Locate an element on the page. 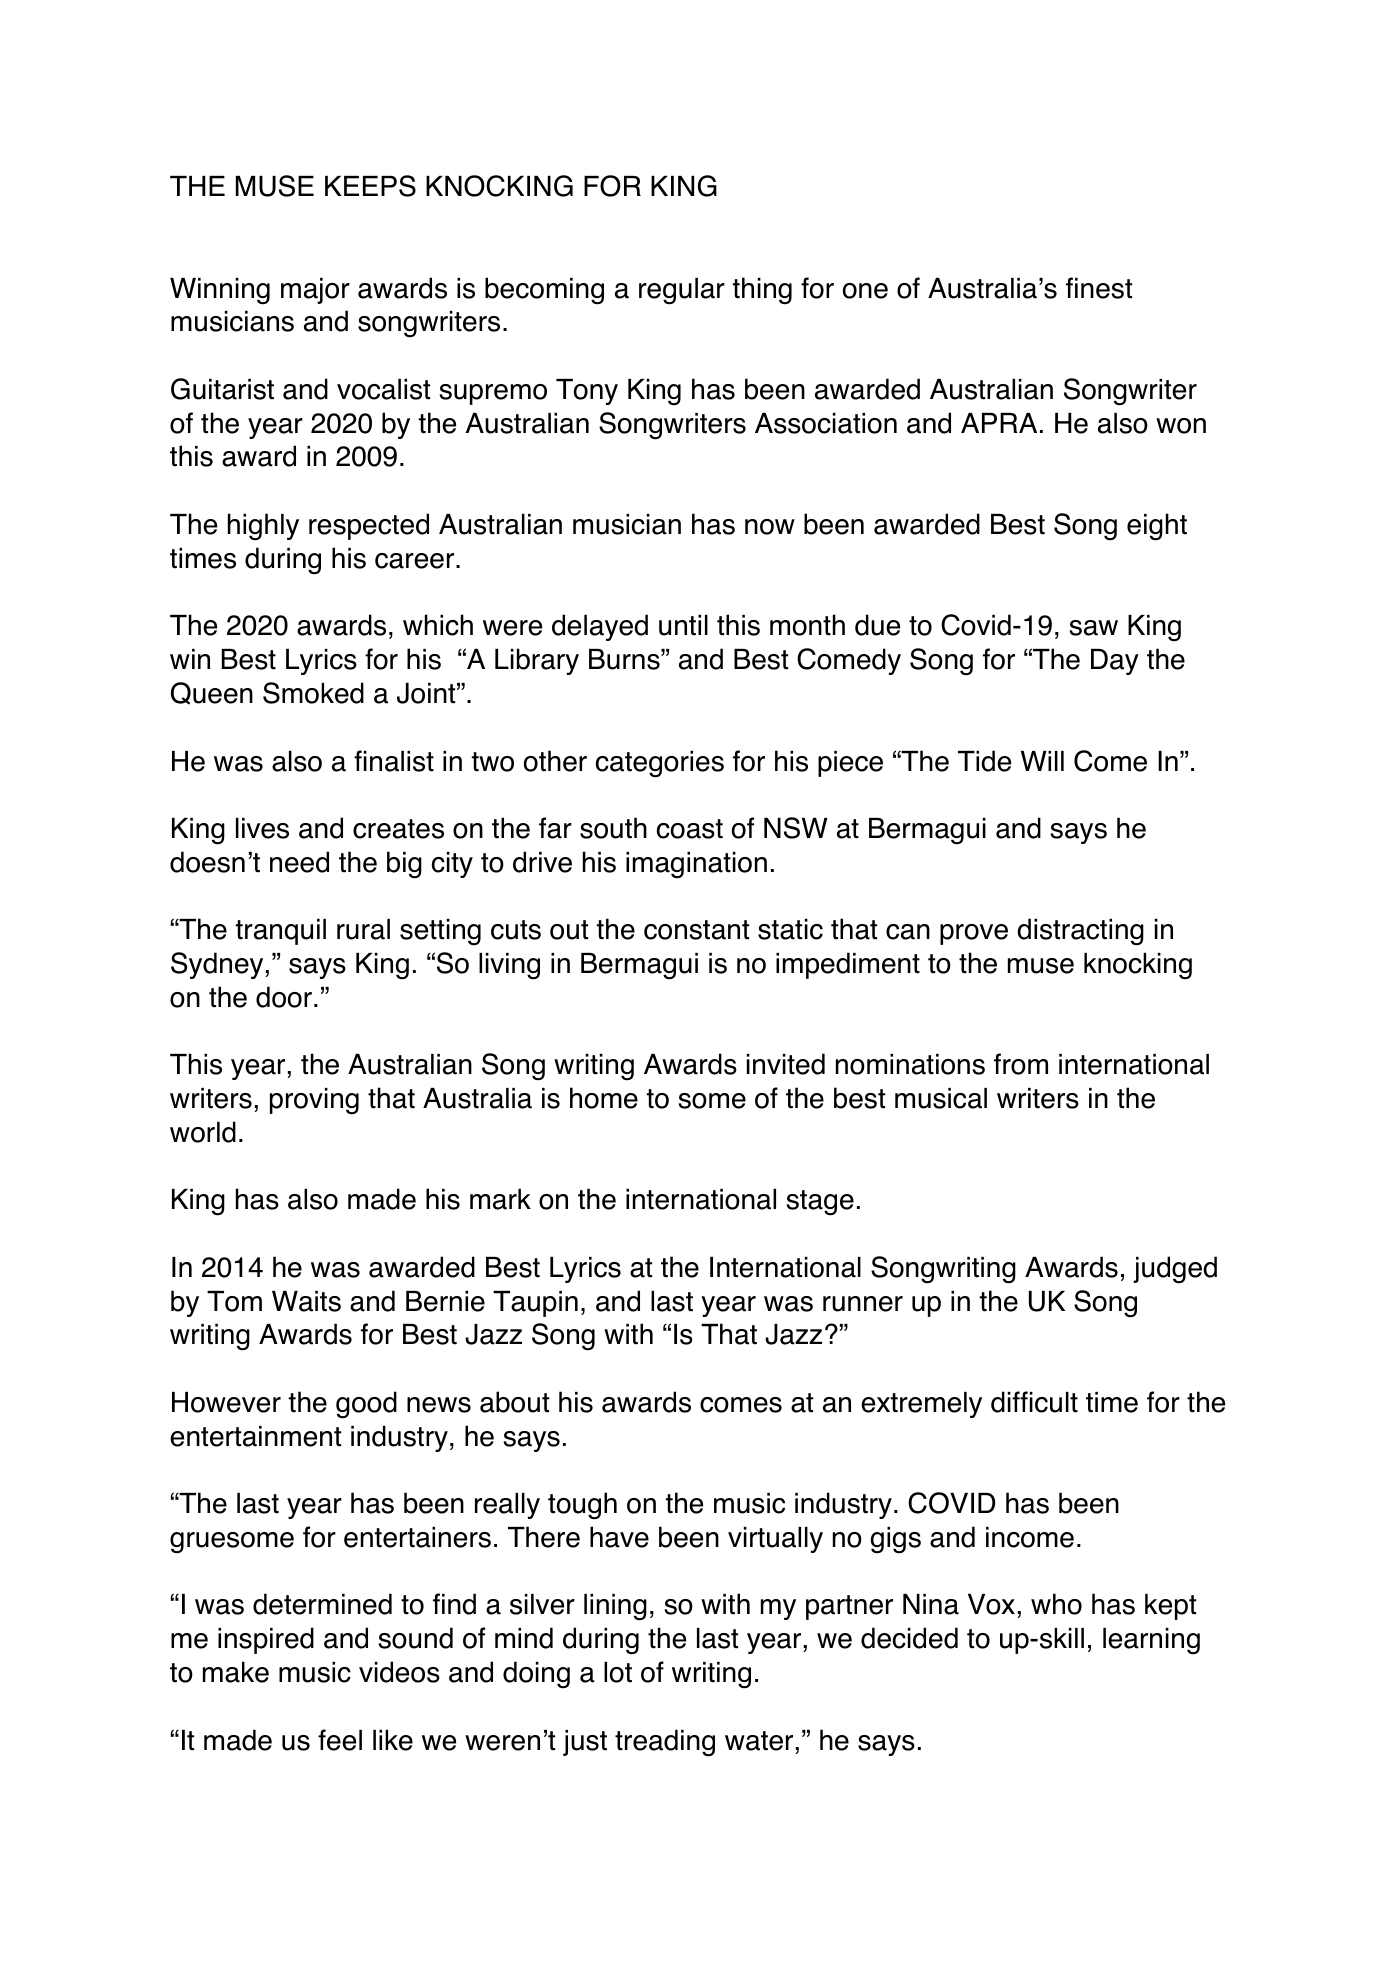  major is located at coordinates (315, 291).
